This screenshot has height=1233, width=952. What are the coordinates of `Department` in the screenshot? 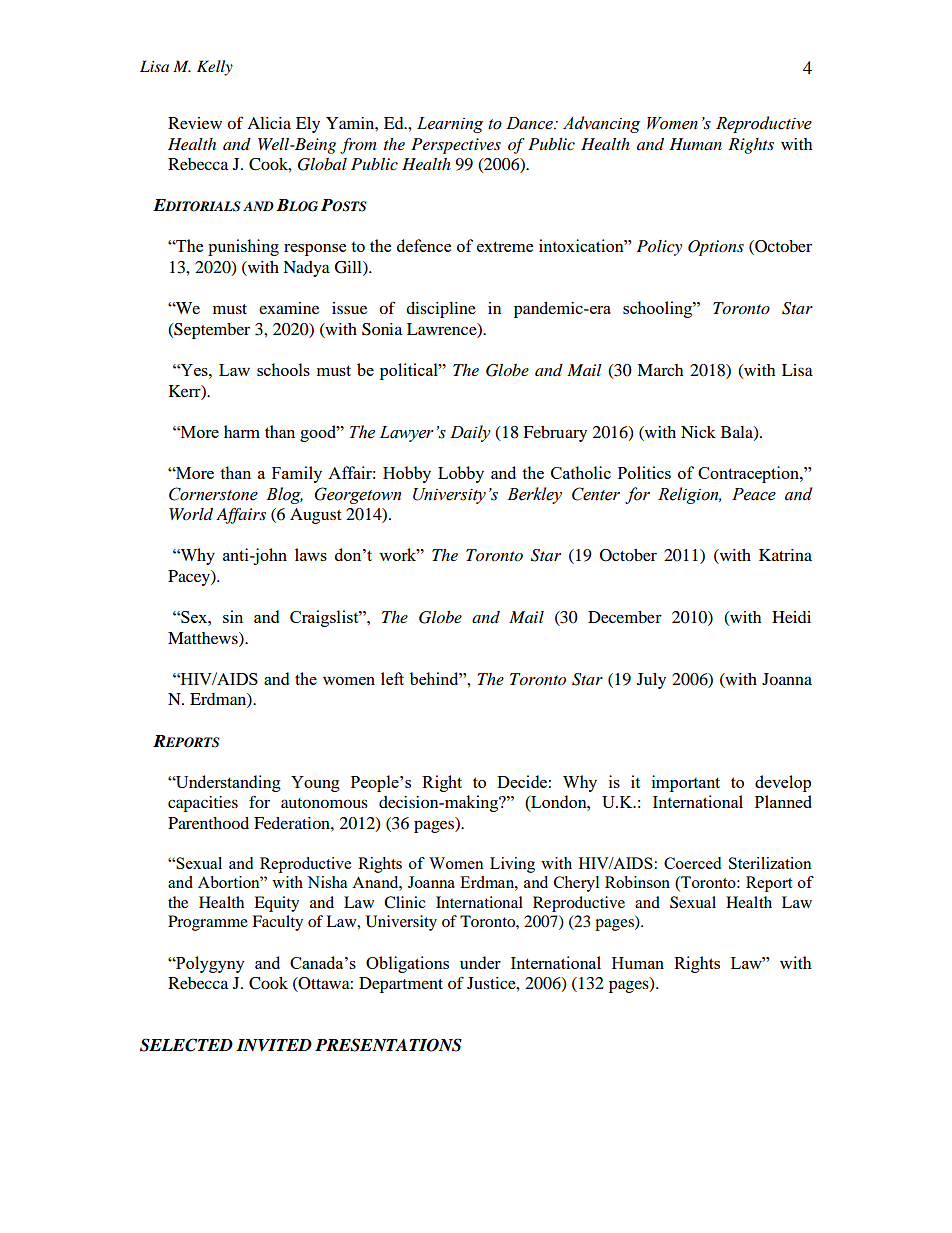 It's located at (401, 985).
